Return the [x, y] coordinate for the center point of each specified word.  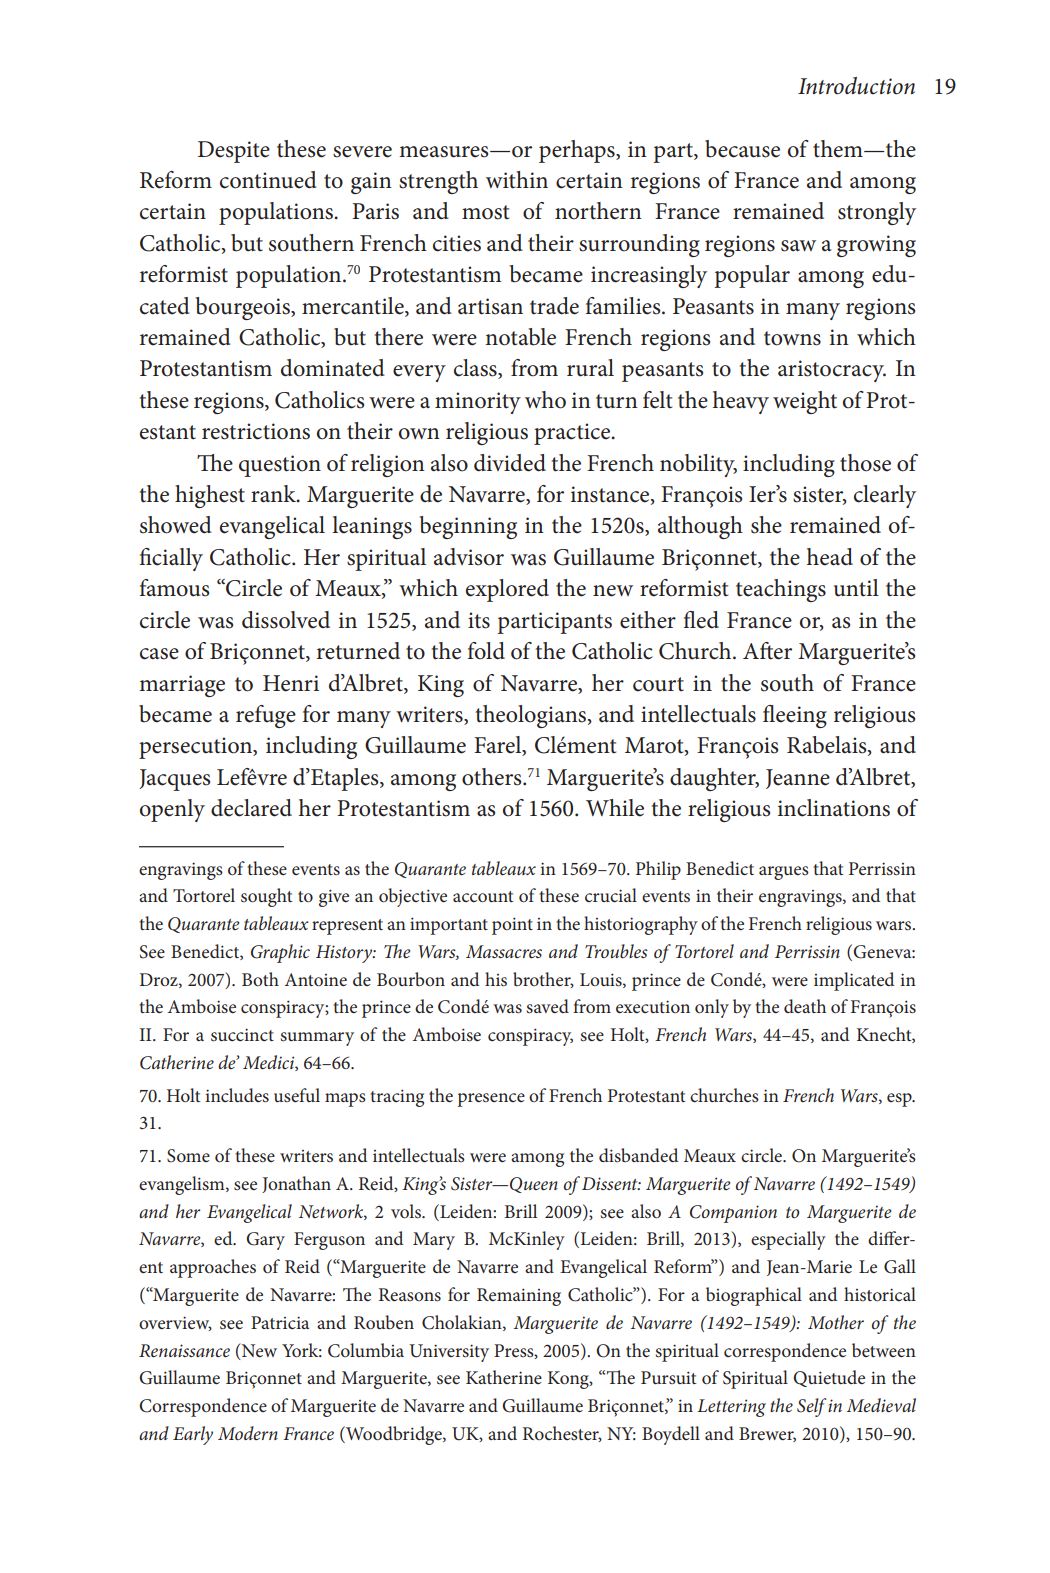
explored [507, 590]
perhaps [578, 151]
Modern [248, 1433]
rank [274, 494]
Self [811, 1407]
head [830, 557]
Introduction [856, 86]
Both [260, 979]
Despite [234, 152]
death [805, 1006]
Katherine [504, 1377]
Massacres [504, 951]
